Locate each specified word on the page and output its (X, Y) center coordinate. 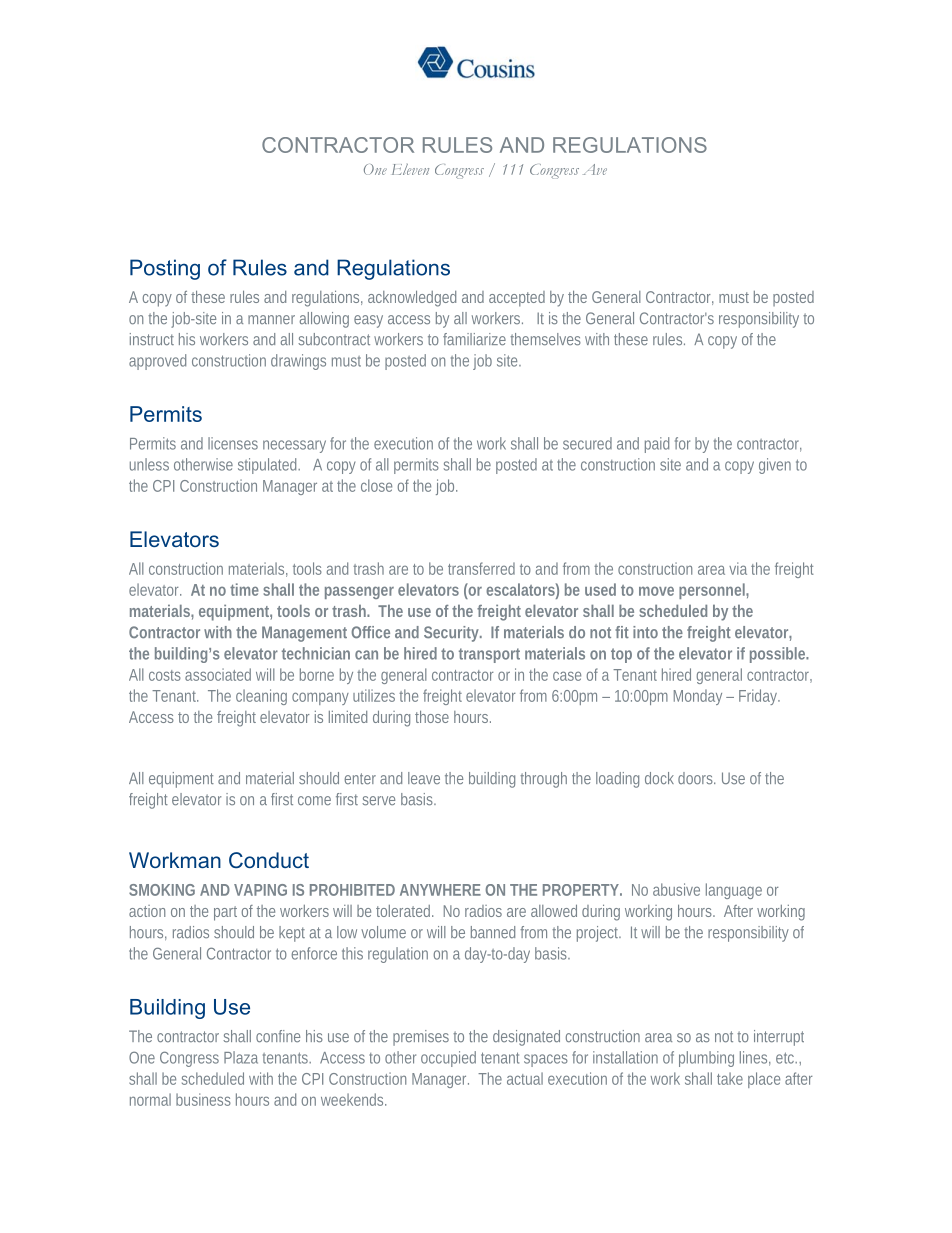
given (775, 466)
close (376, 485)
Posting (165, 269)
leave (424, 778)
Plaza (241, 1057)
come (314, 800)
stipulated (269, 466)
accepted (517, 299)
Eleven (410, 169)
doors (696, 778)
